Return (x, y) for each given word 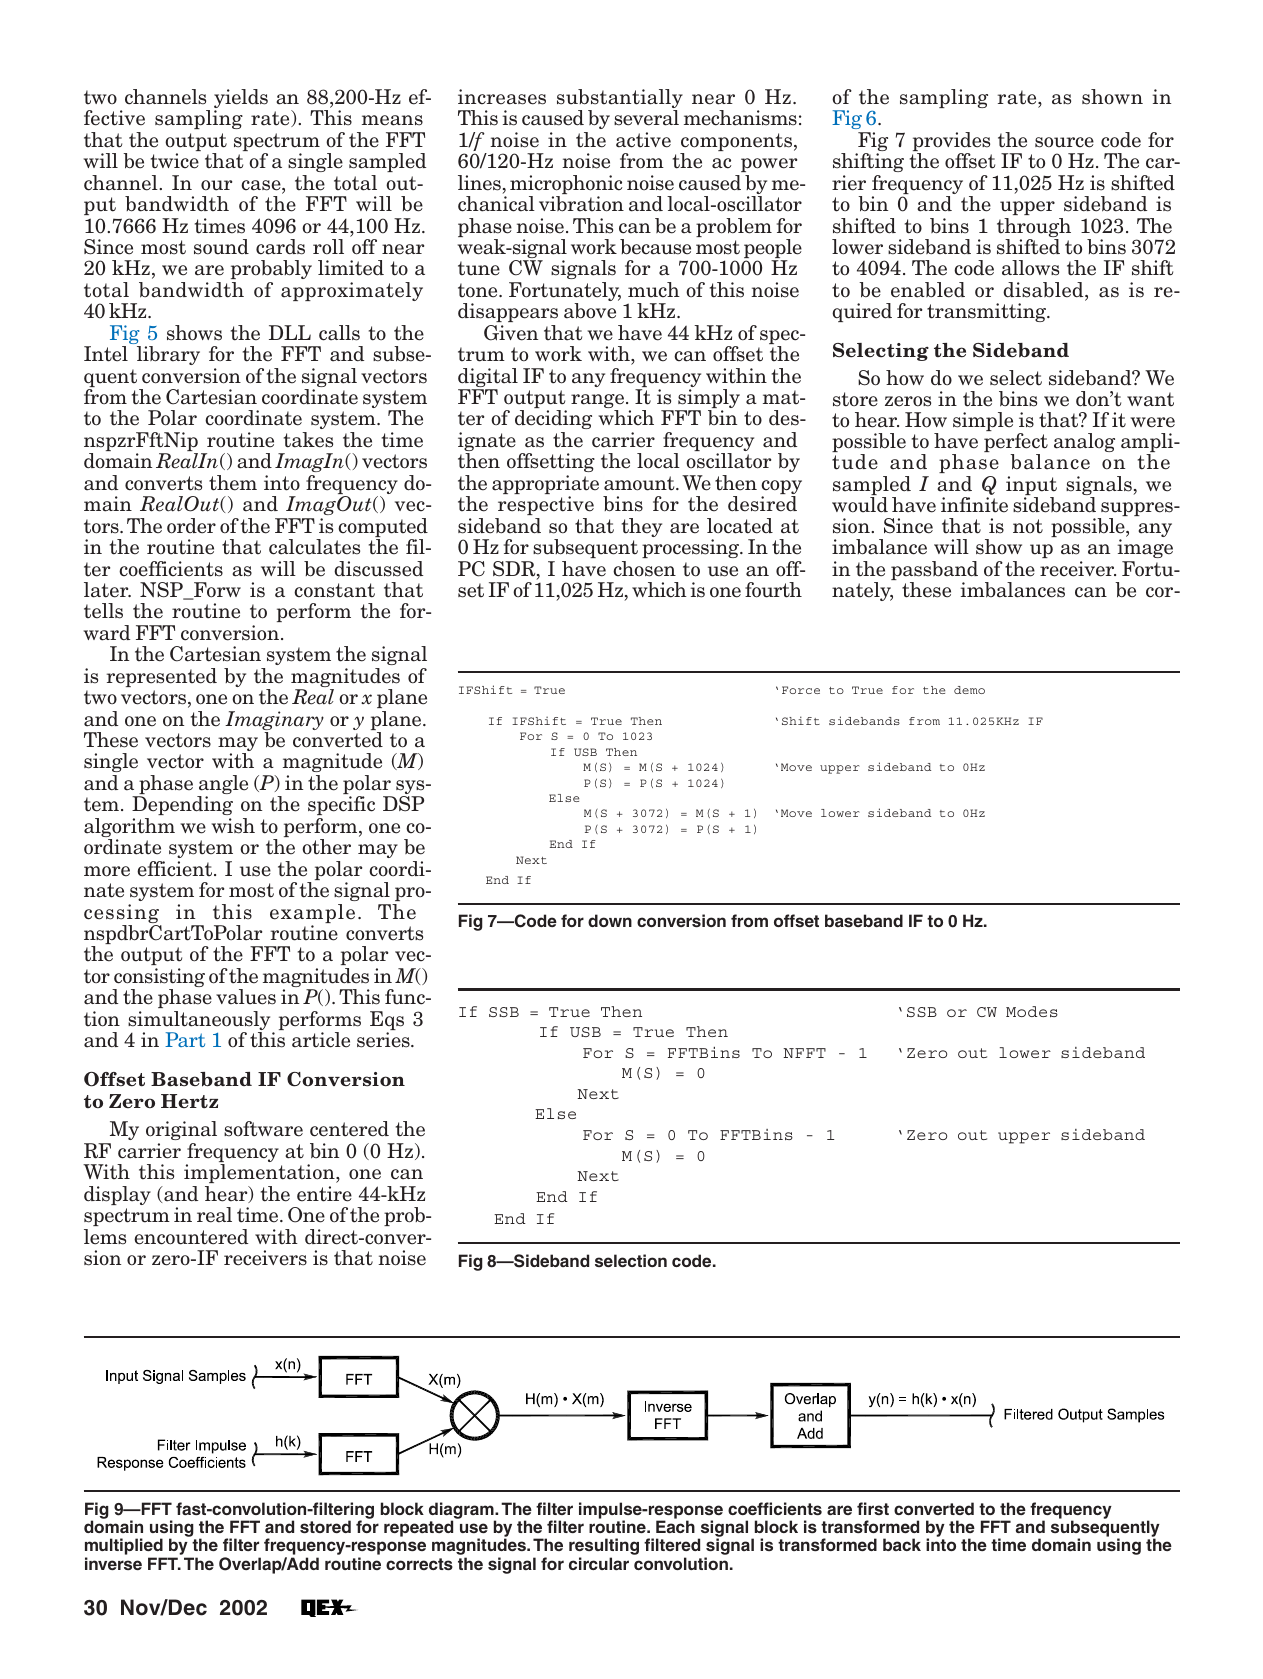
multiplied (125, 1548)
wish (233, 826)
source (1064, 142)
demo (969, 690)
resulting (604, 1548)
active (643, 140)
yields (241, 100)
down (610, 920)
